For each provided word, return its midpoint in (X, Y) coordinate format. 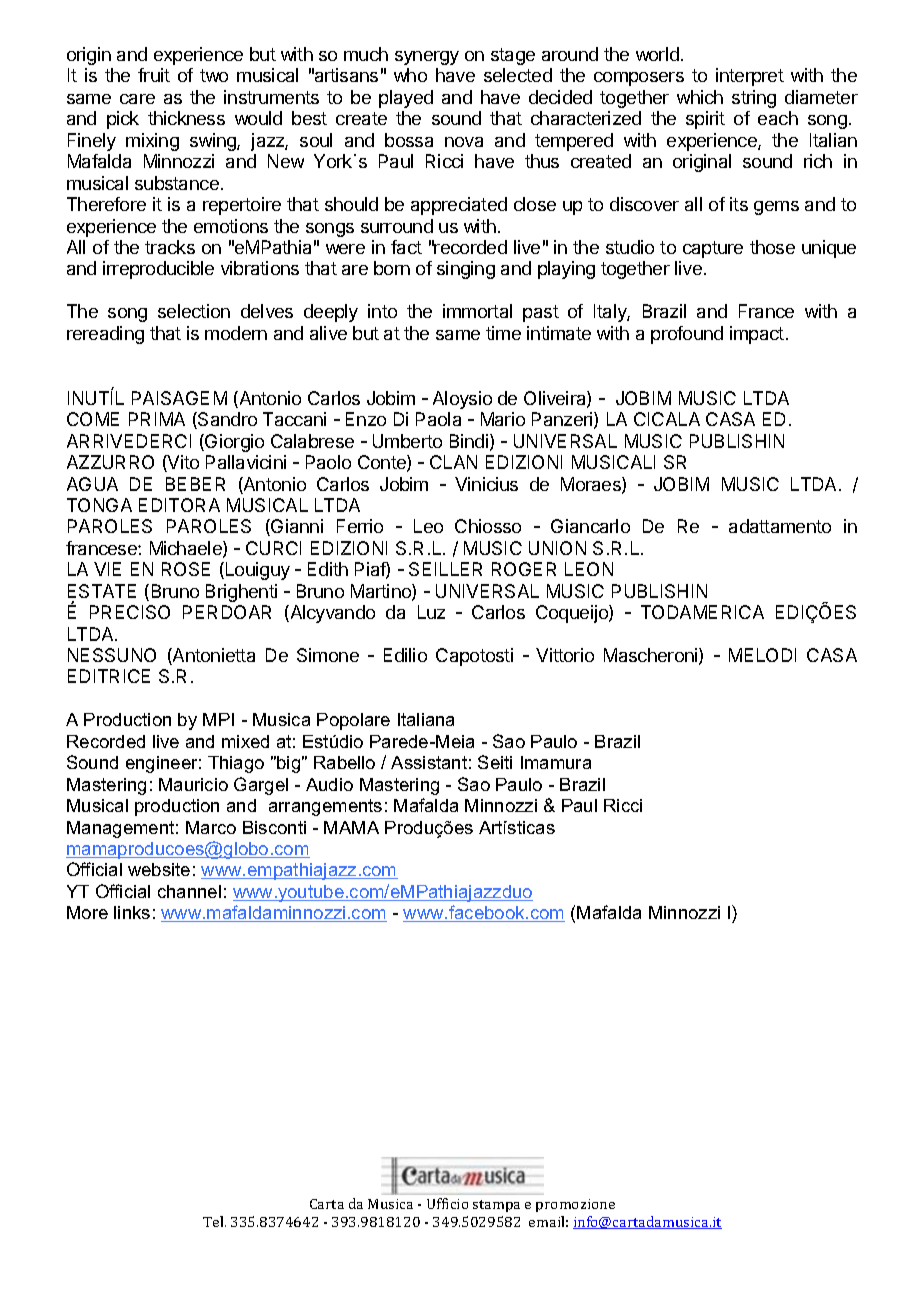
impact (757, 335)
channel (189, 891)
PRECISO (130, 612)
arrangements (325, 807)
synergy (427, 58)
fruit (154, 75)
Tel (214, 1221)
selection (194, 311)
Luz (431, 612)
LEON (589, 569)
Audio (329, 784)
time (503, 333)
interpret (750, 77)
